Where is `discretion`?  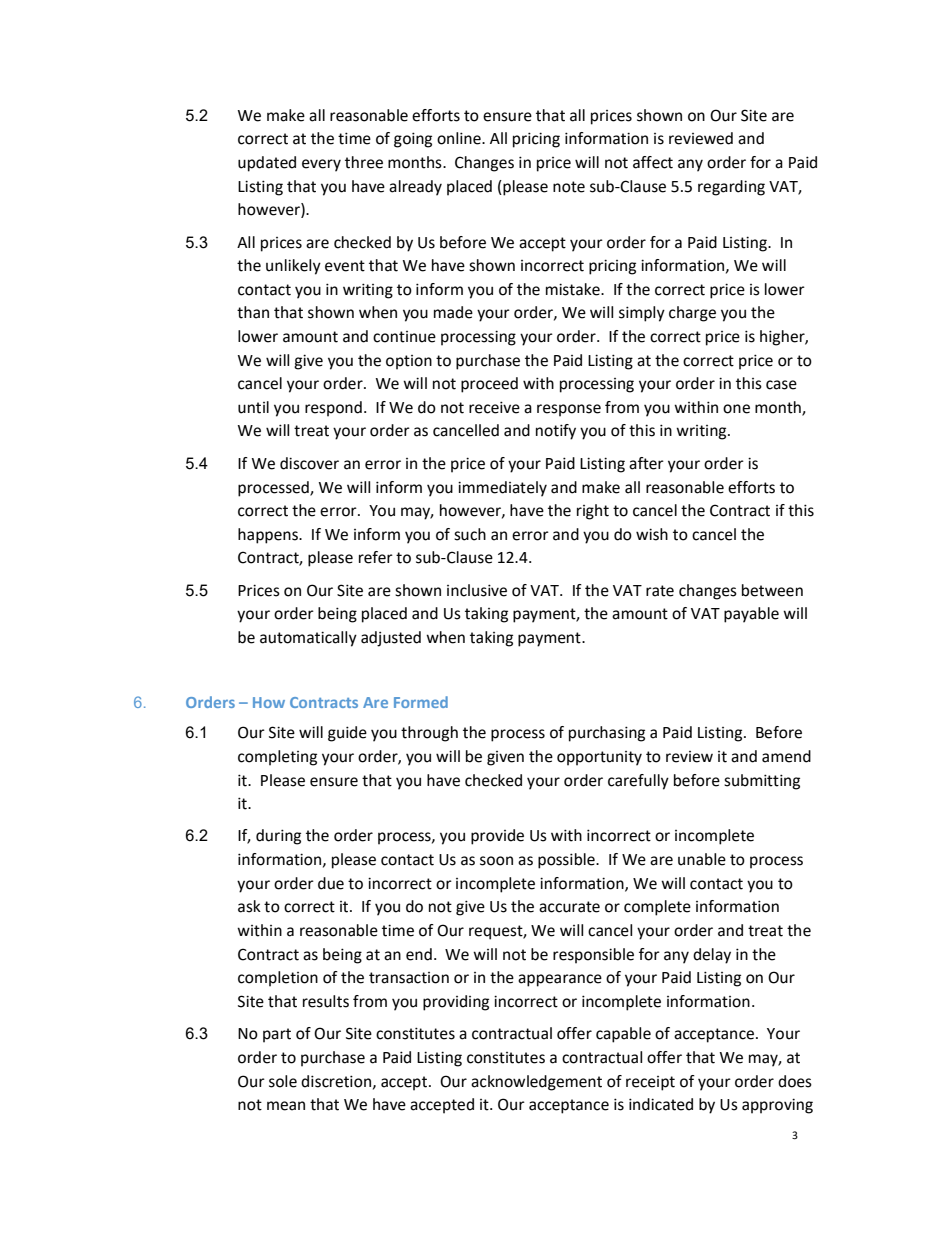 discretion is located at coordinates (336, 1081).
